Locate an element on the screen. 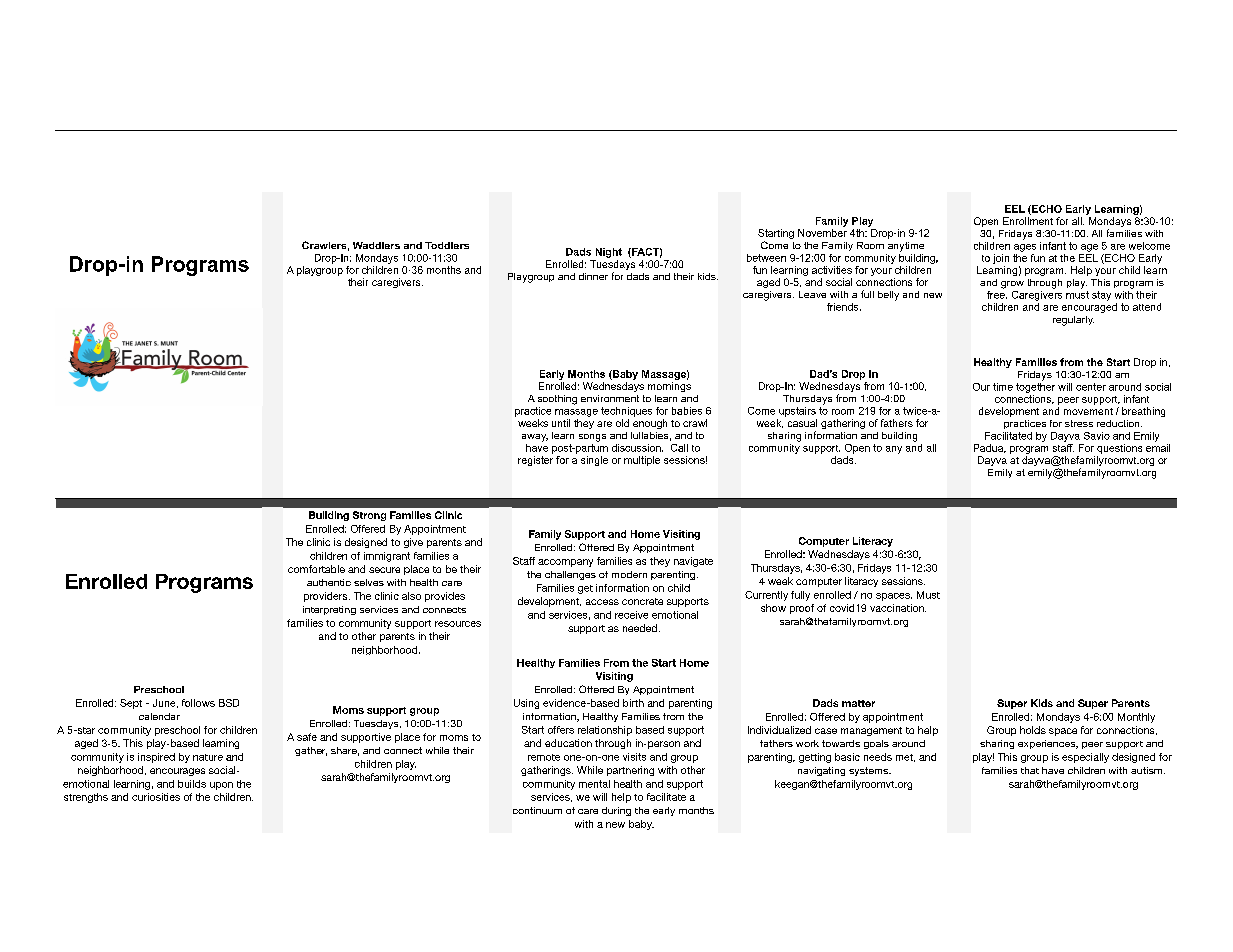 The width and height of the screenshot is (1233, 952). Toddlers is located at coordinates (447, 245).
